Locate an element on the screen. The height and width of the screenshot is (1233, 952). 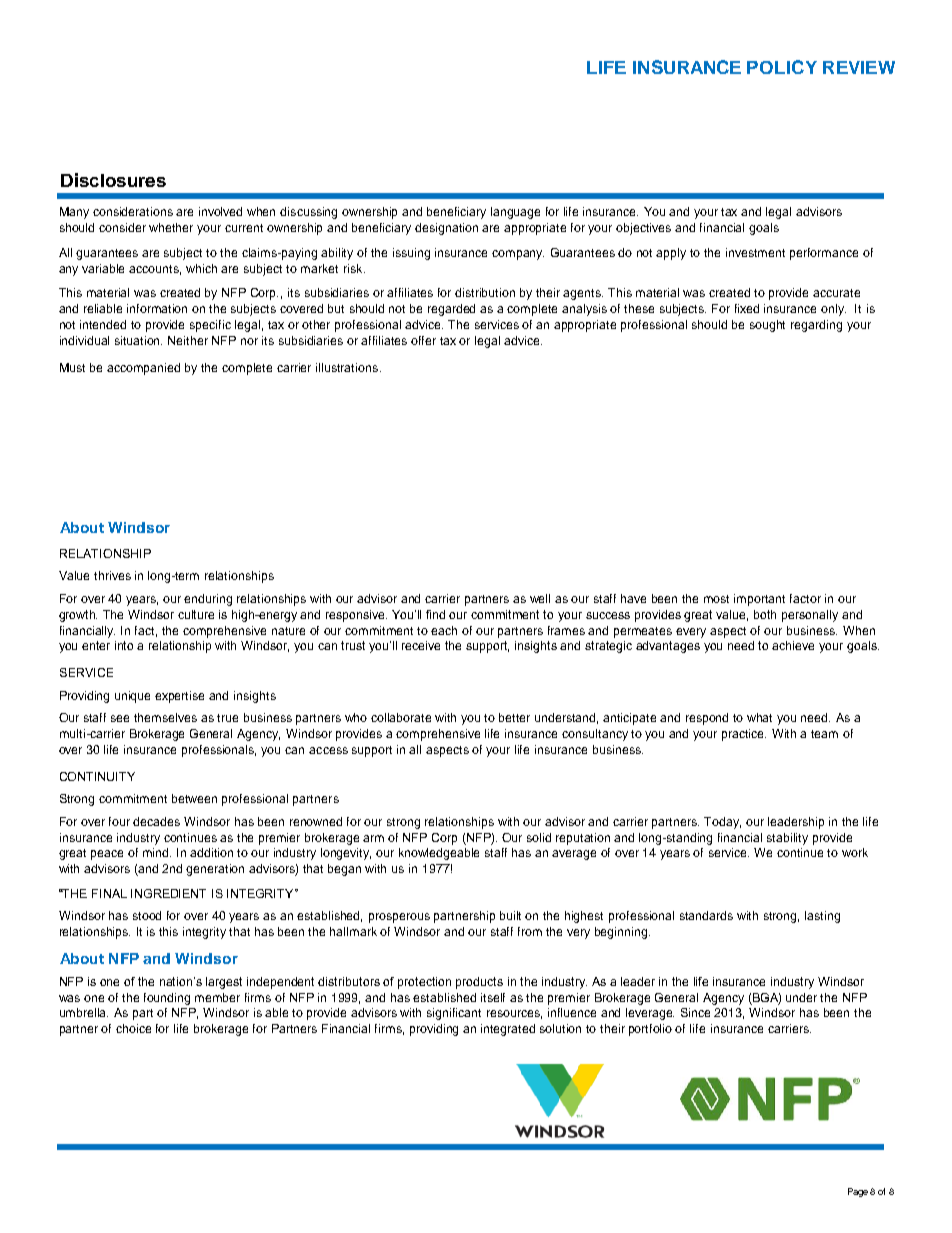
Disclosures is located at coordinates (113, 180).
